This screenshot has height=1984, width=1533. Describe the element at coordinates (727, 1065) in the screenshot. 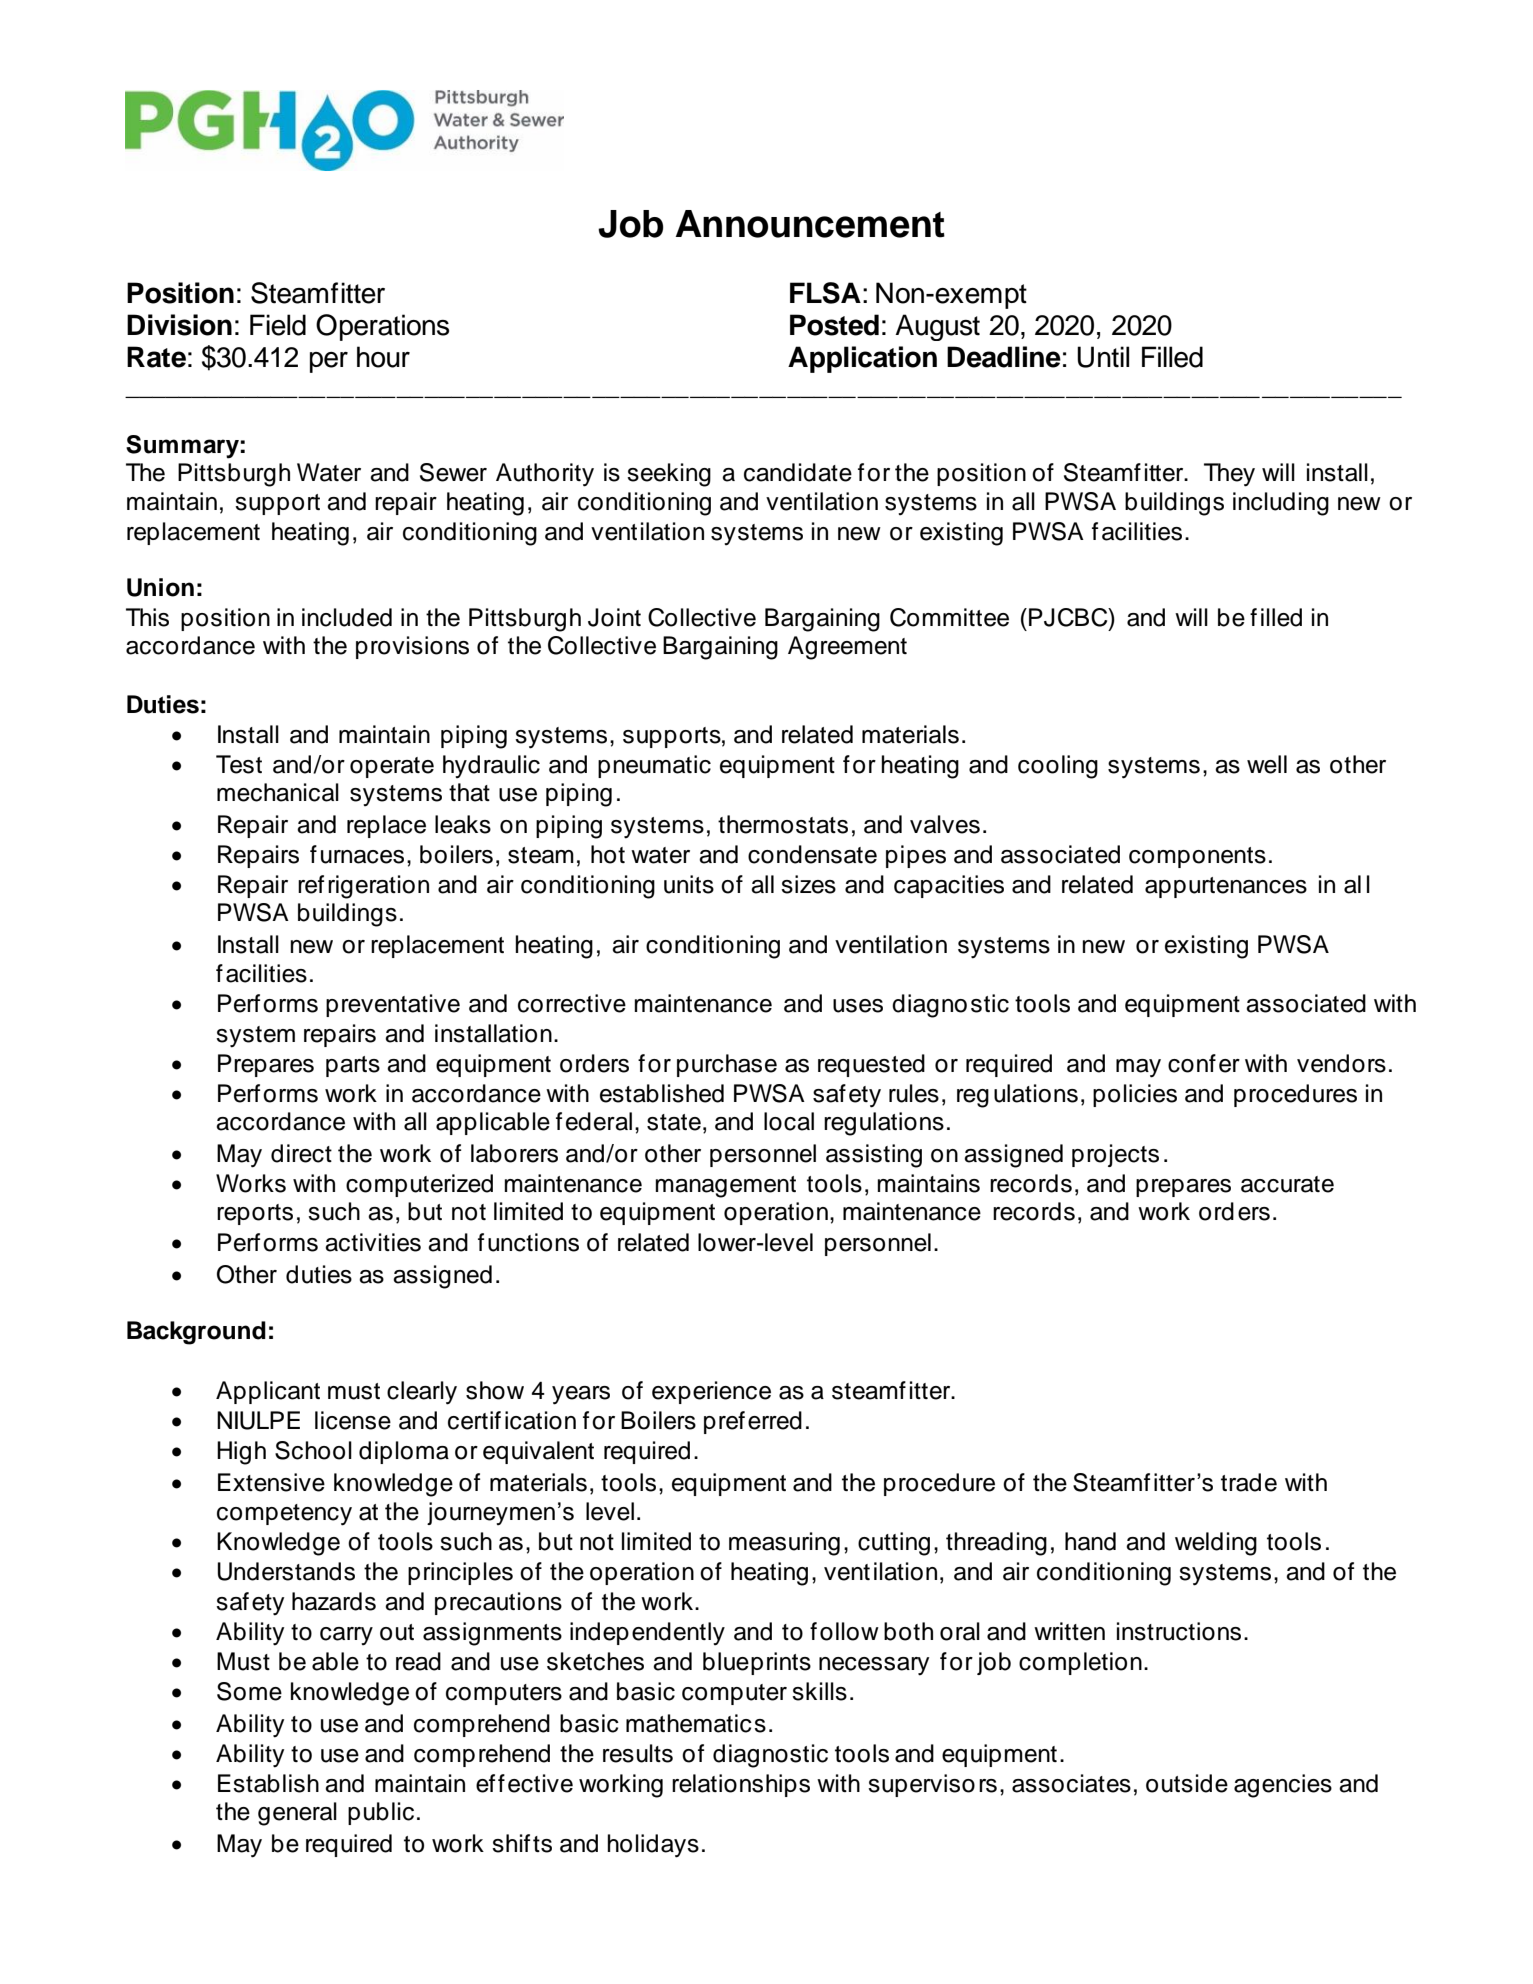

I see `purchase` at that location.
